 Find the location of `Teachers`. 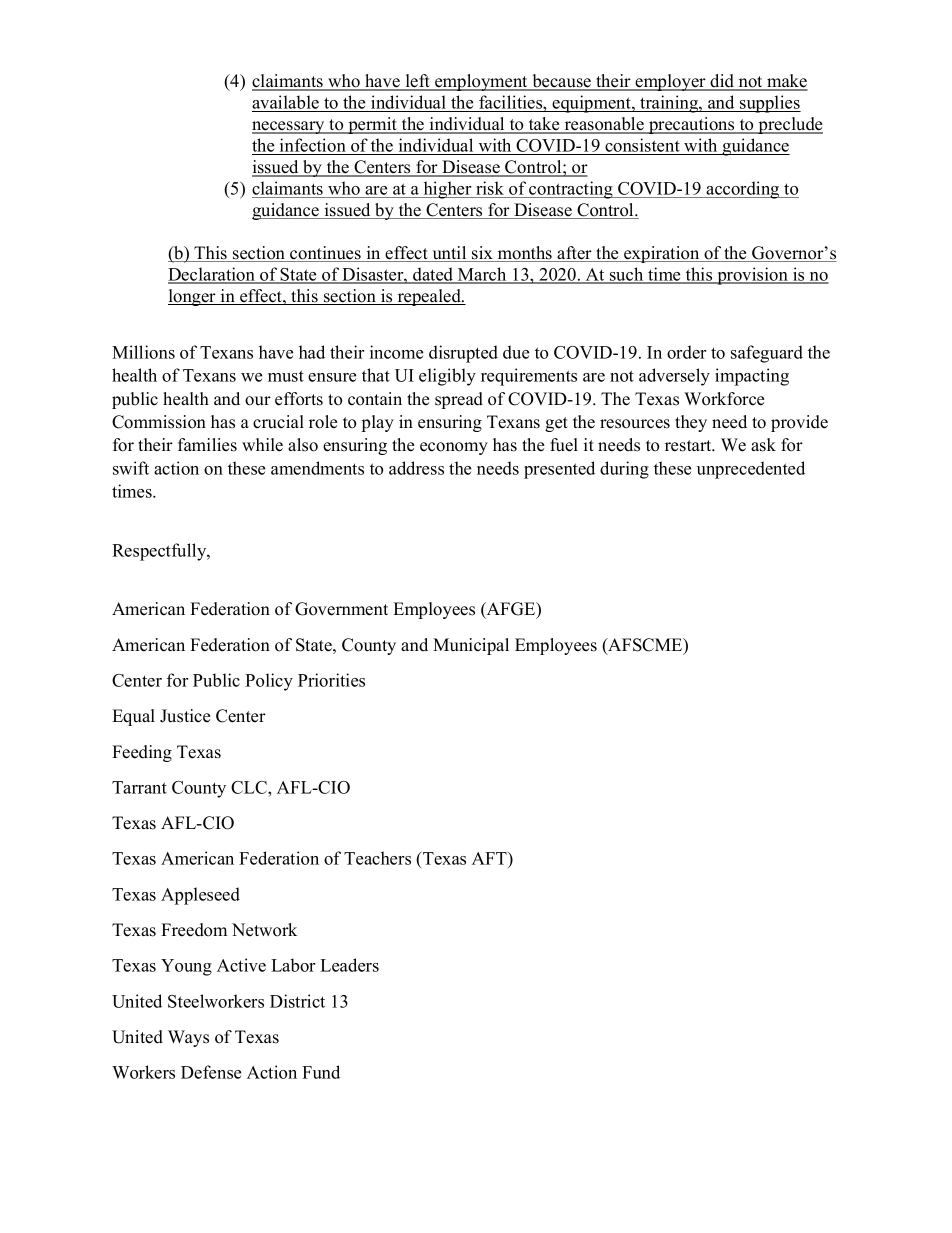

Teachers is located at coordinates (377, 858).
